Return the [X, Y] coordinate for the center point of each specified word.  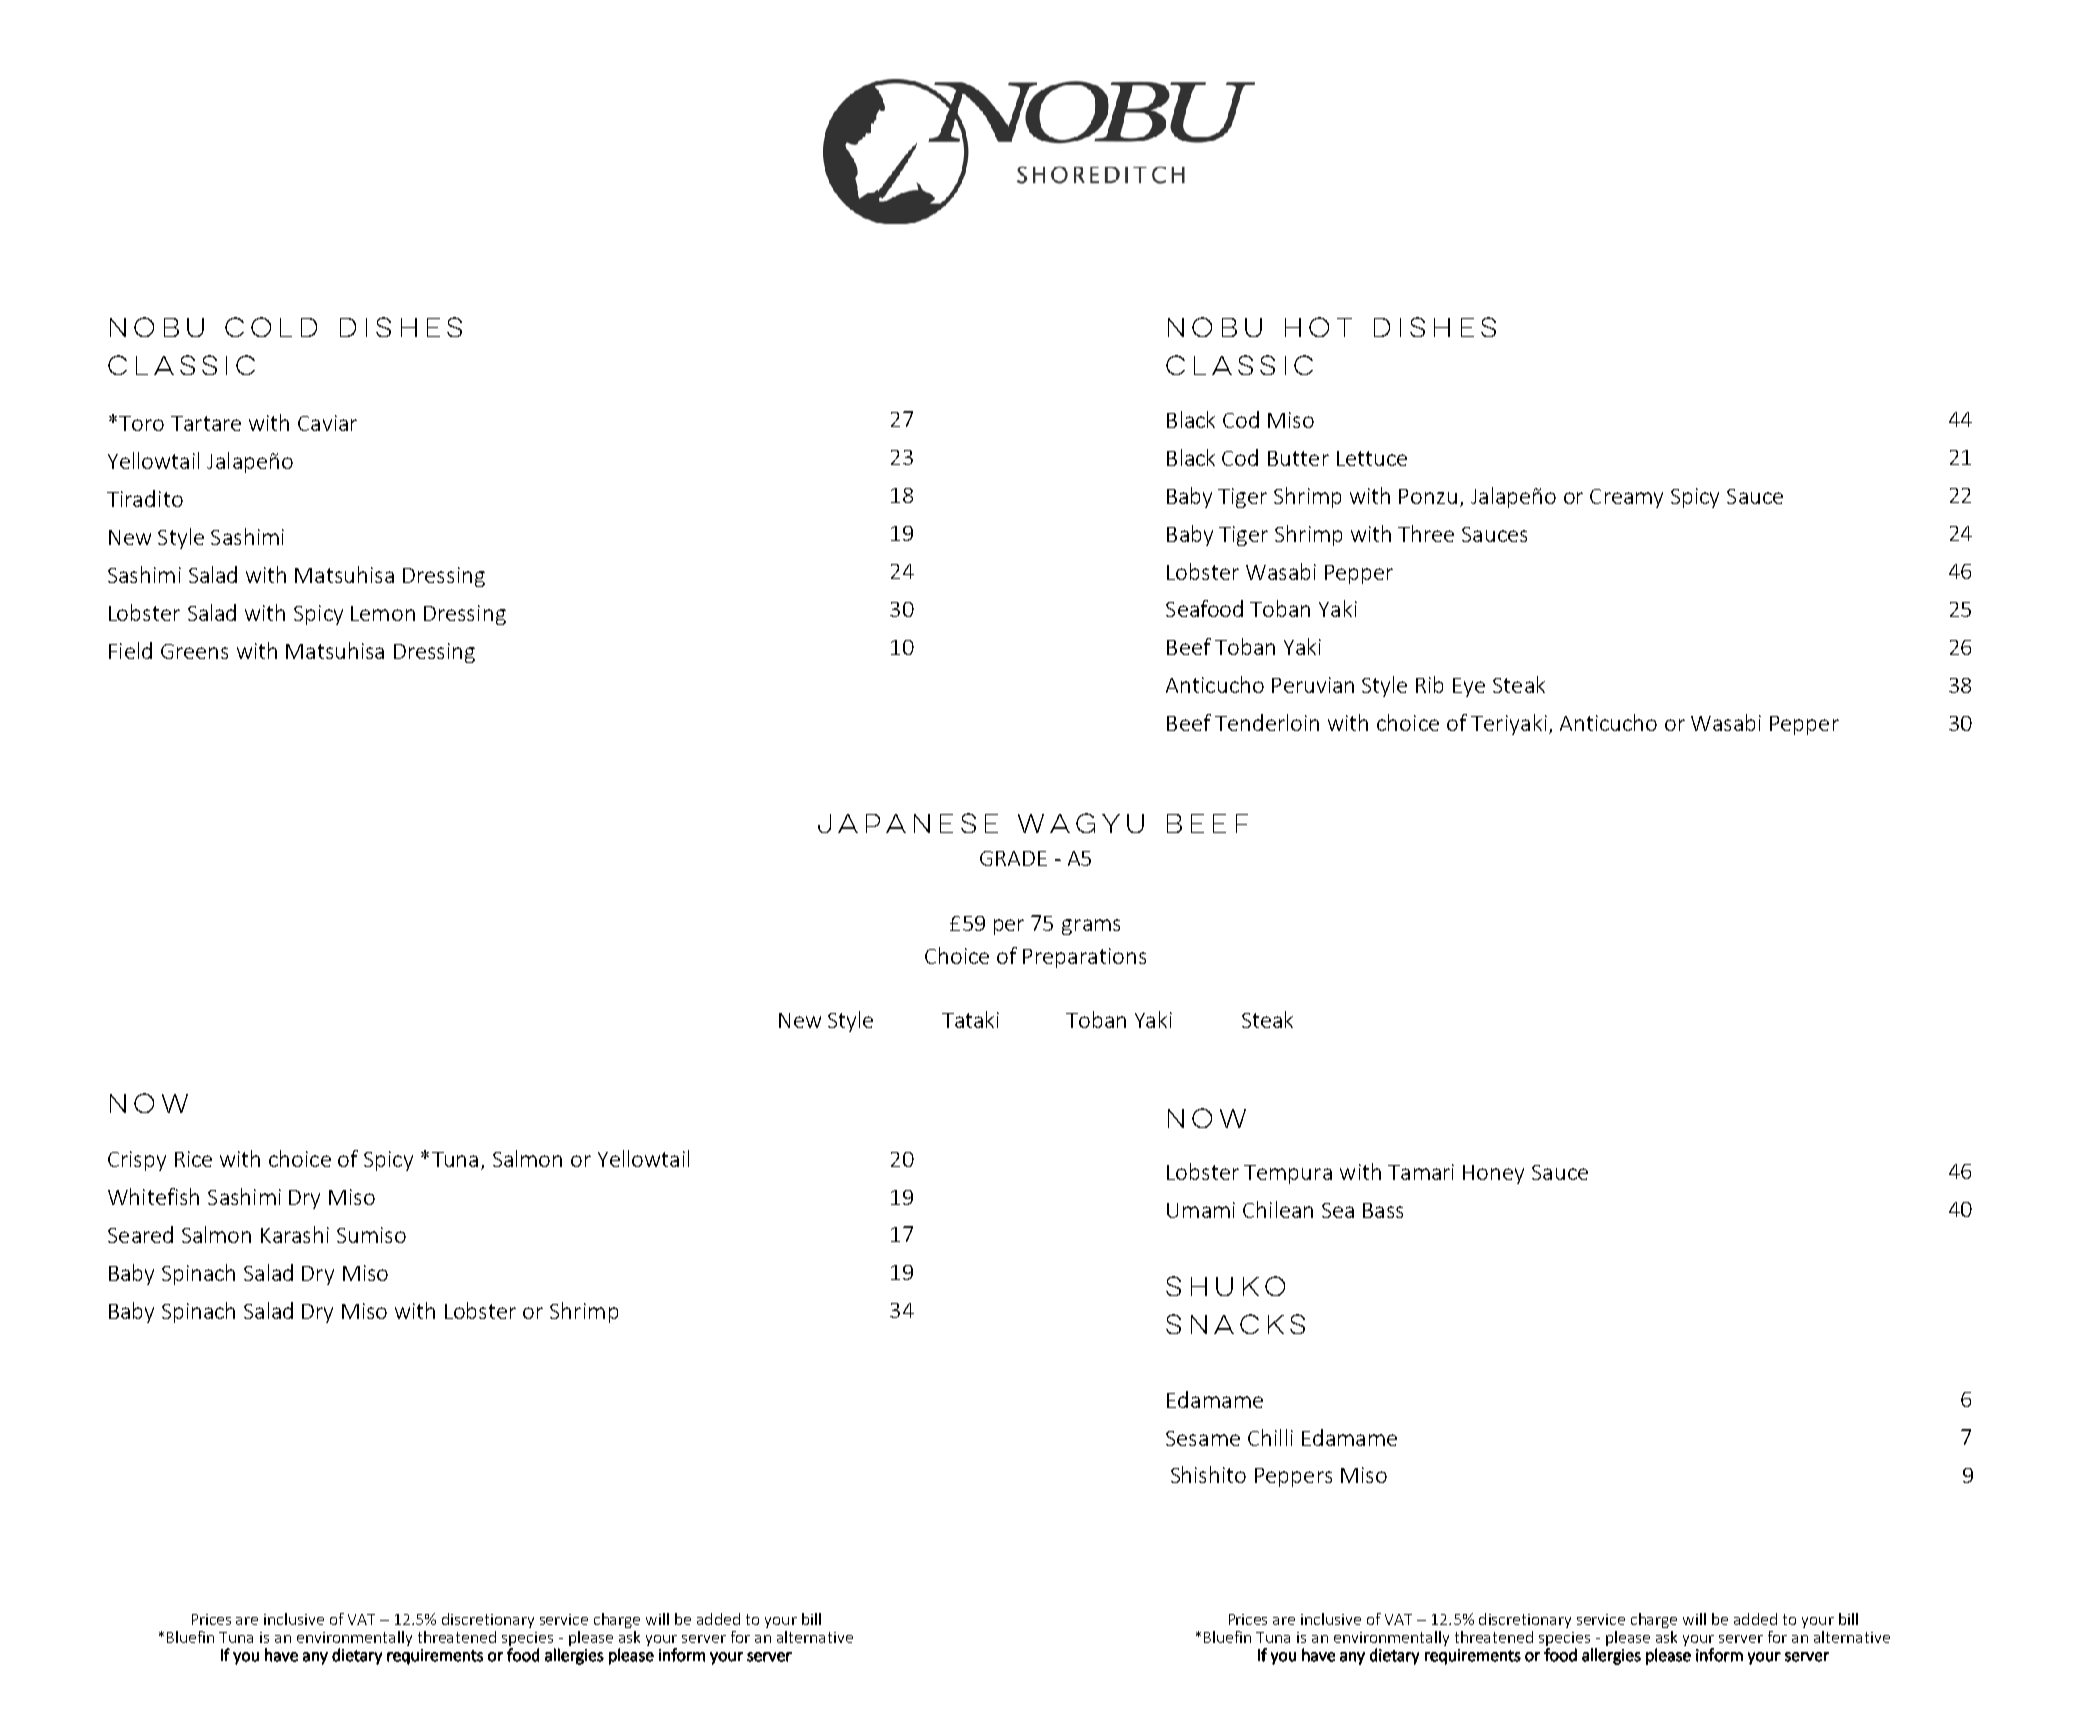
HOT [1318, 327]
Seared [140, 1234]
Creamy [1626, 498]
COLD [271, 327]
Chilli [1270, 1437]
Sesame [1203, 1438]
